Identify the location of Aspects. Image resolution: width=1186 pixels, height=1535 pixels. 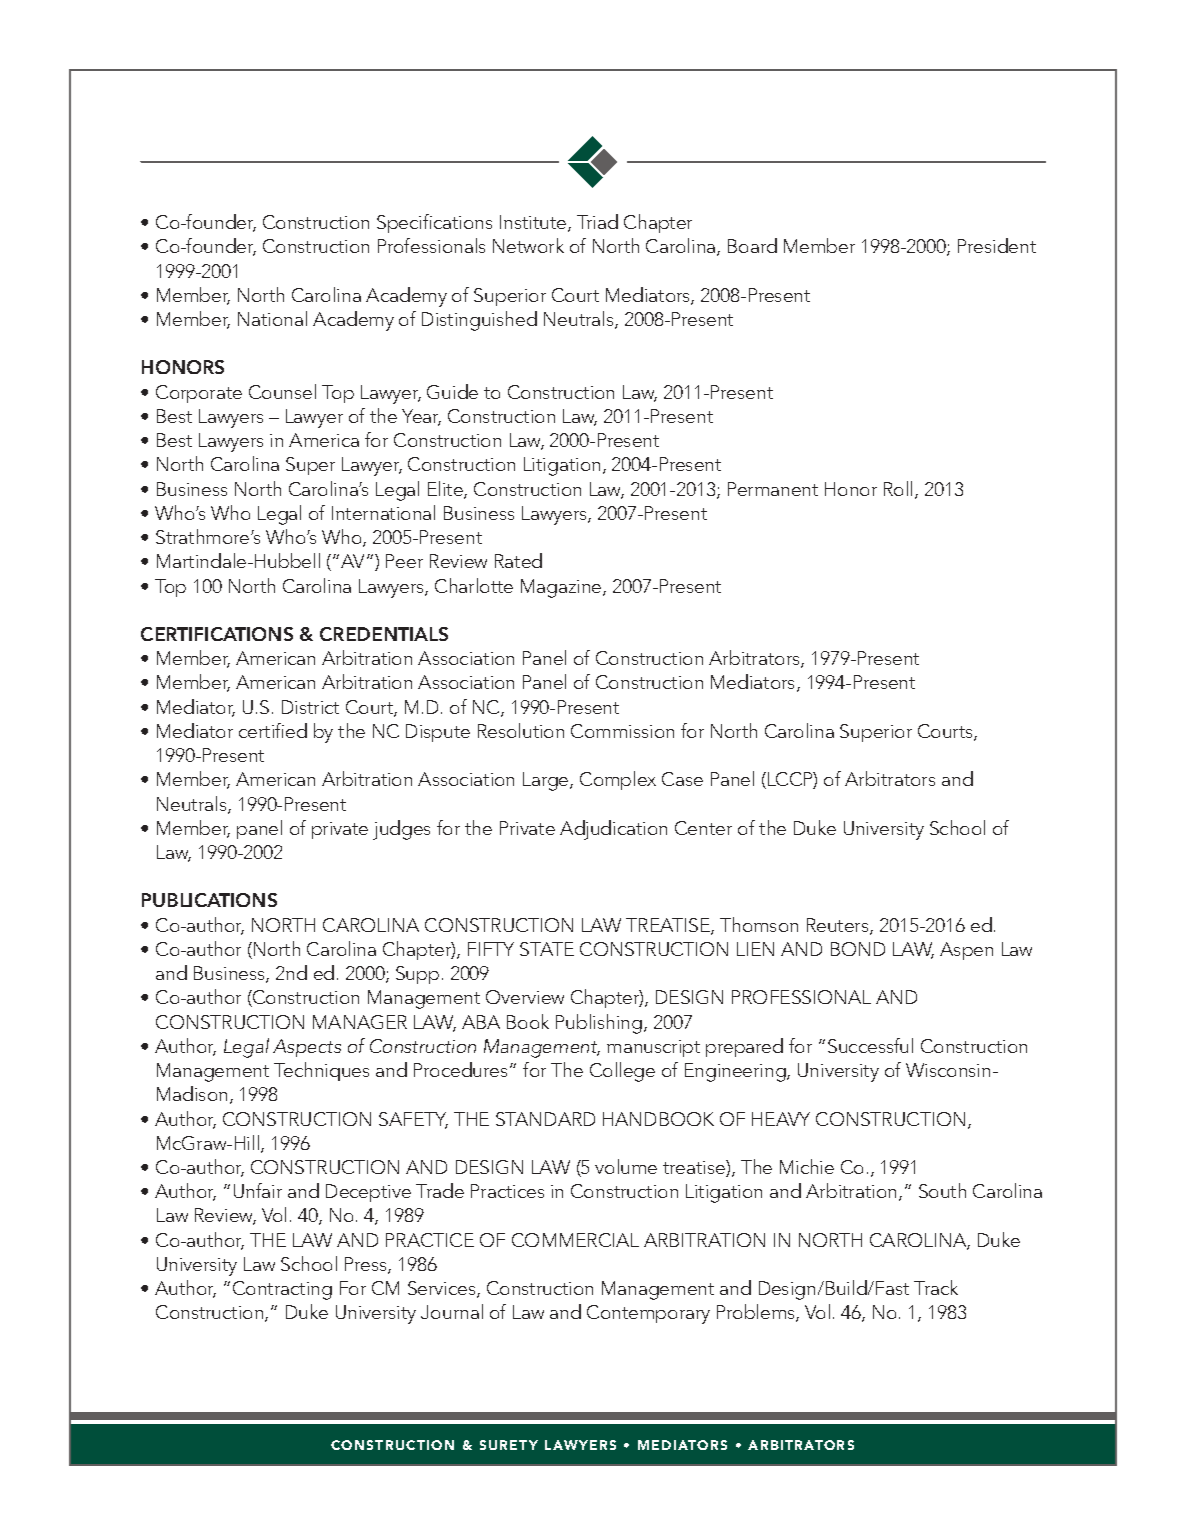
(307, 1048).
